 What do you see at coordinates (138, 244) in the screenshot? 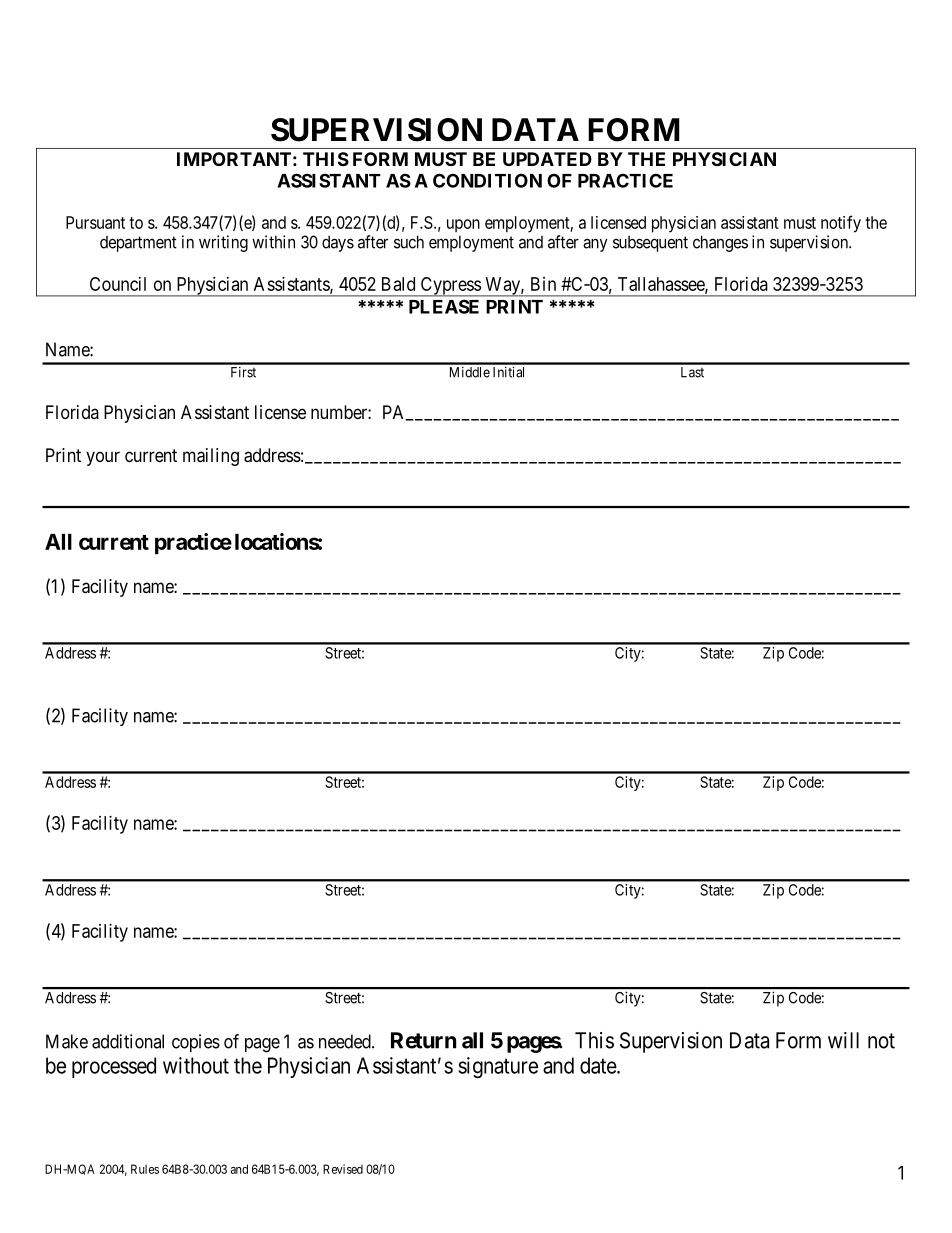
I see `department` at bounding box center [138, 244].
